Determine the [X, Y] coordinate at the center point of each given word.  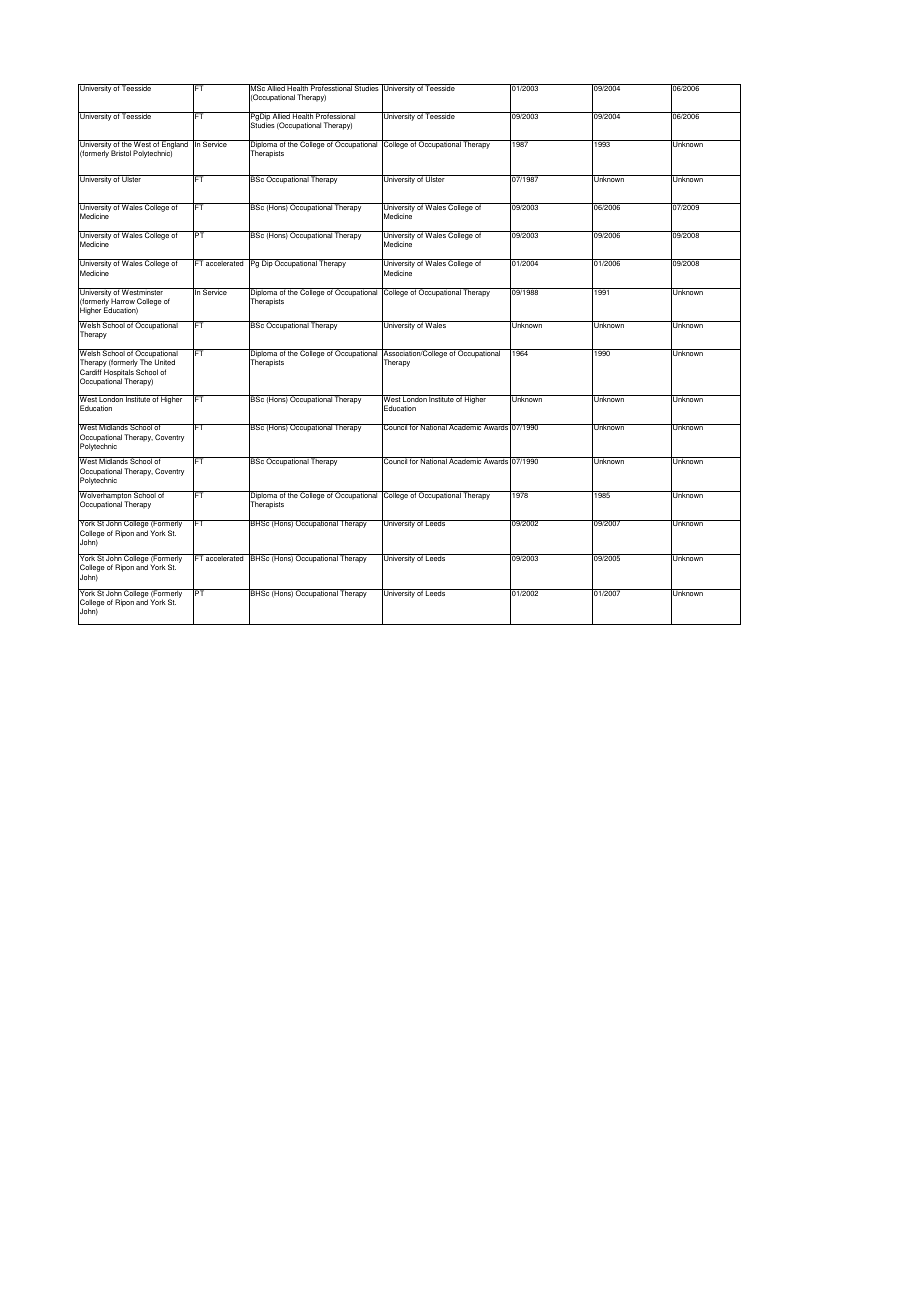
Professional [336, 115]
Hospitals [119, 374]
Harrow [123, 301]
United [165, 362]
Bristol [121, 153]
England [175, 146]
